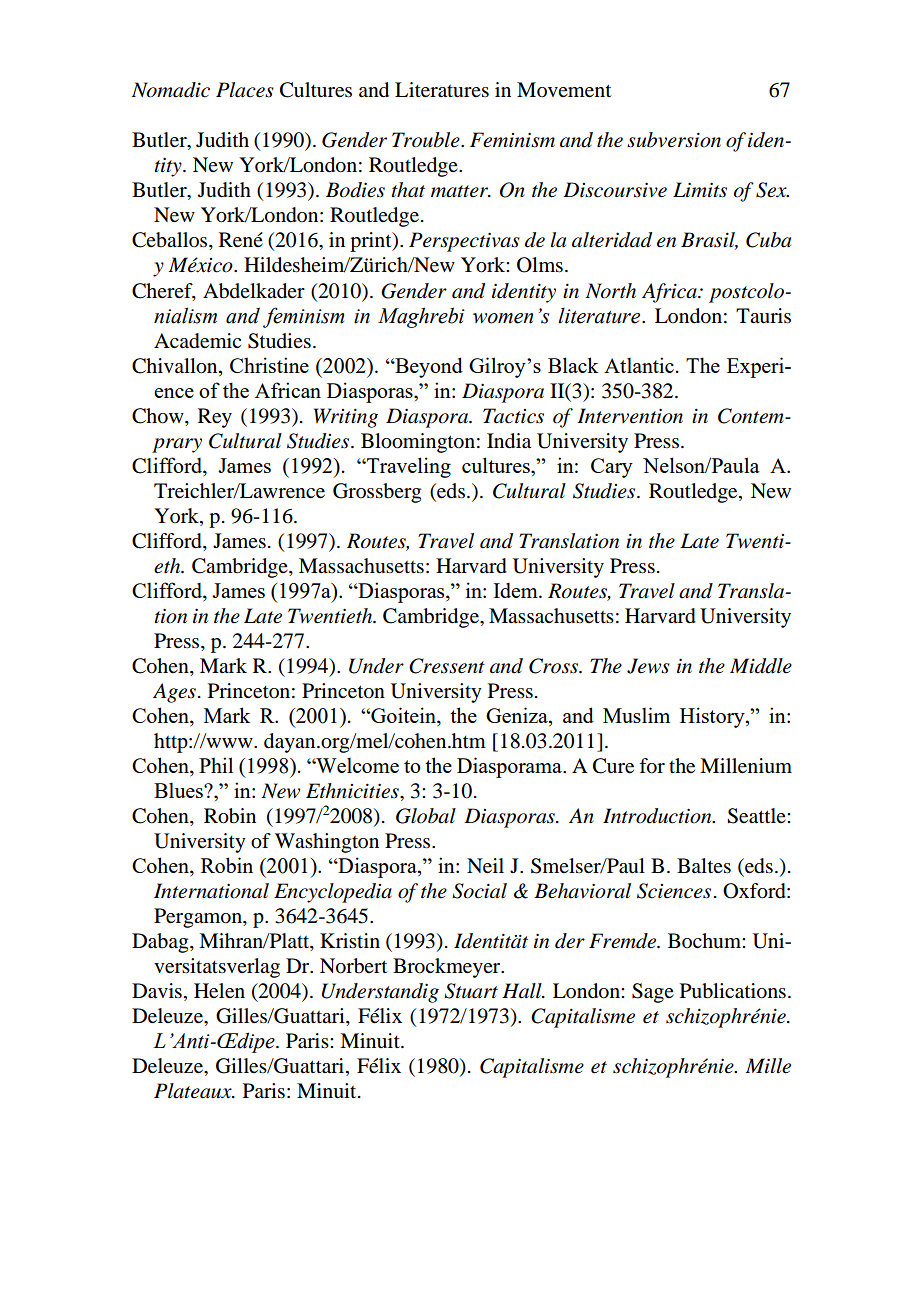 Image resolution: width=924 pixels, height=1308 pixels. I want to click on Places, so click(245, 90).
